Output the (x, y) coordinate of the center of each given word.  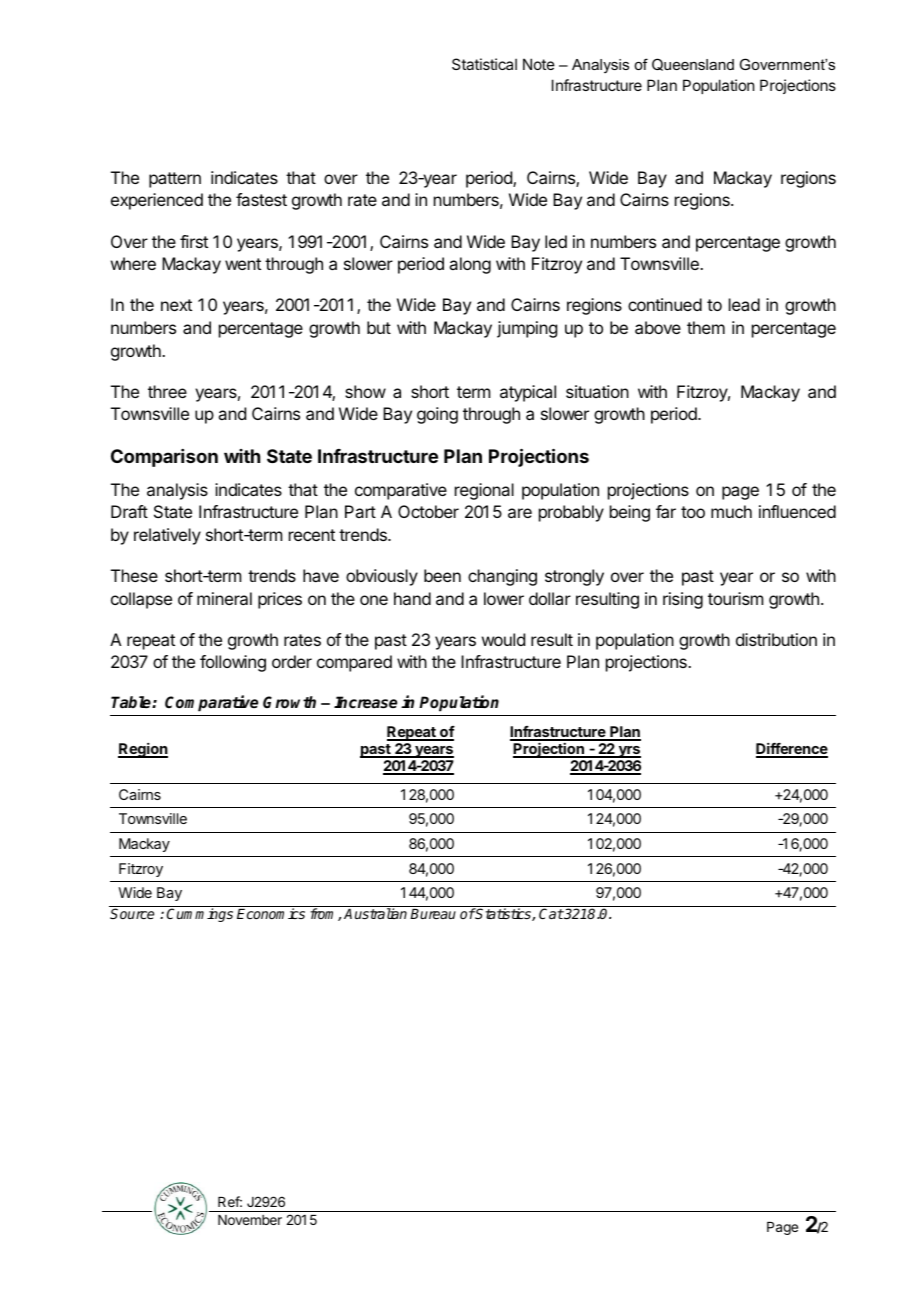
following (233, 663)
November (250, 1220)
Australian (375, 913)
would (503, 639)
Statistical (484, 64)
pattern (175, 180)
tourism (735, 598)
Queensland (693, 64)
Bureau (433, 914)
